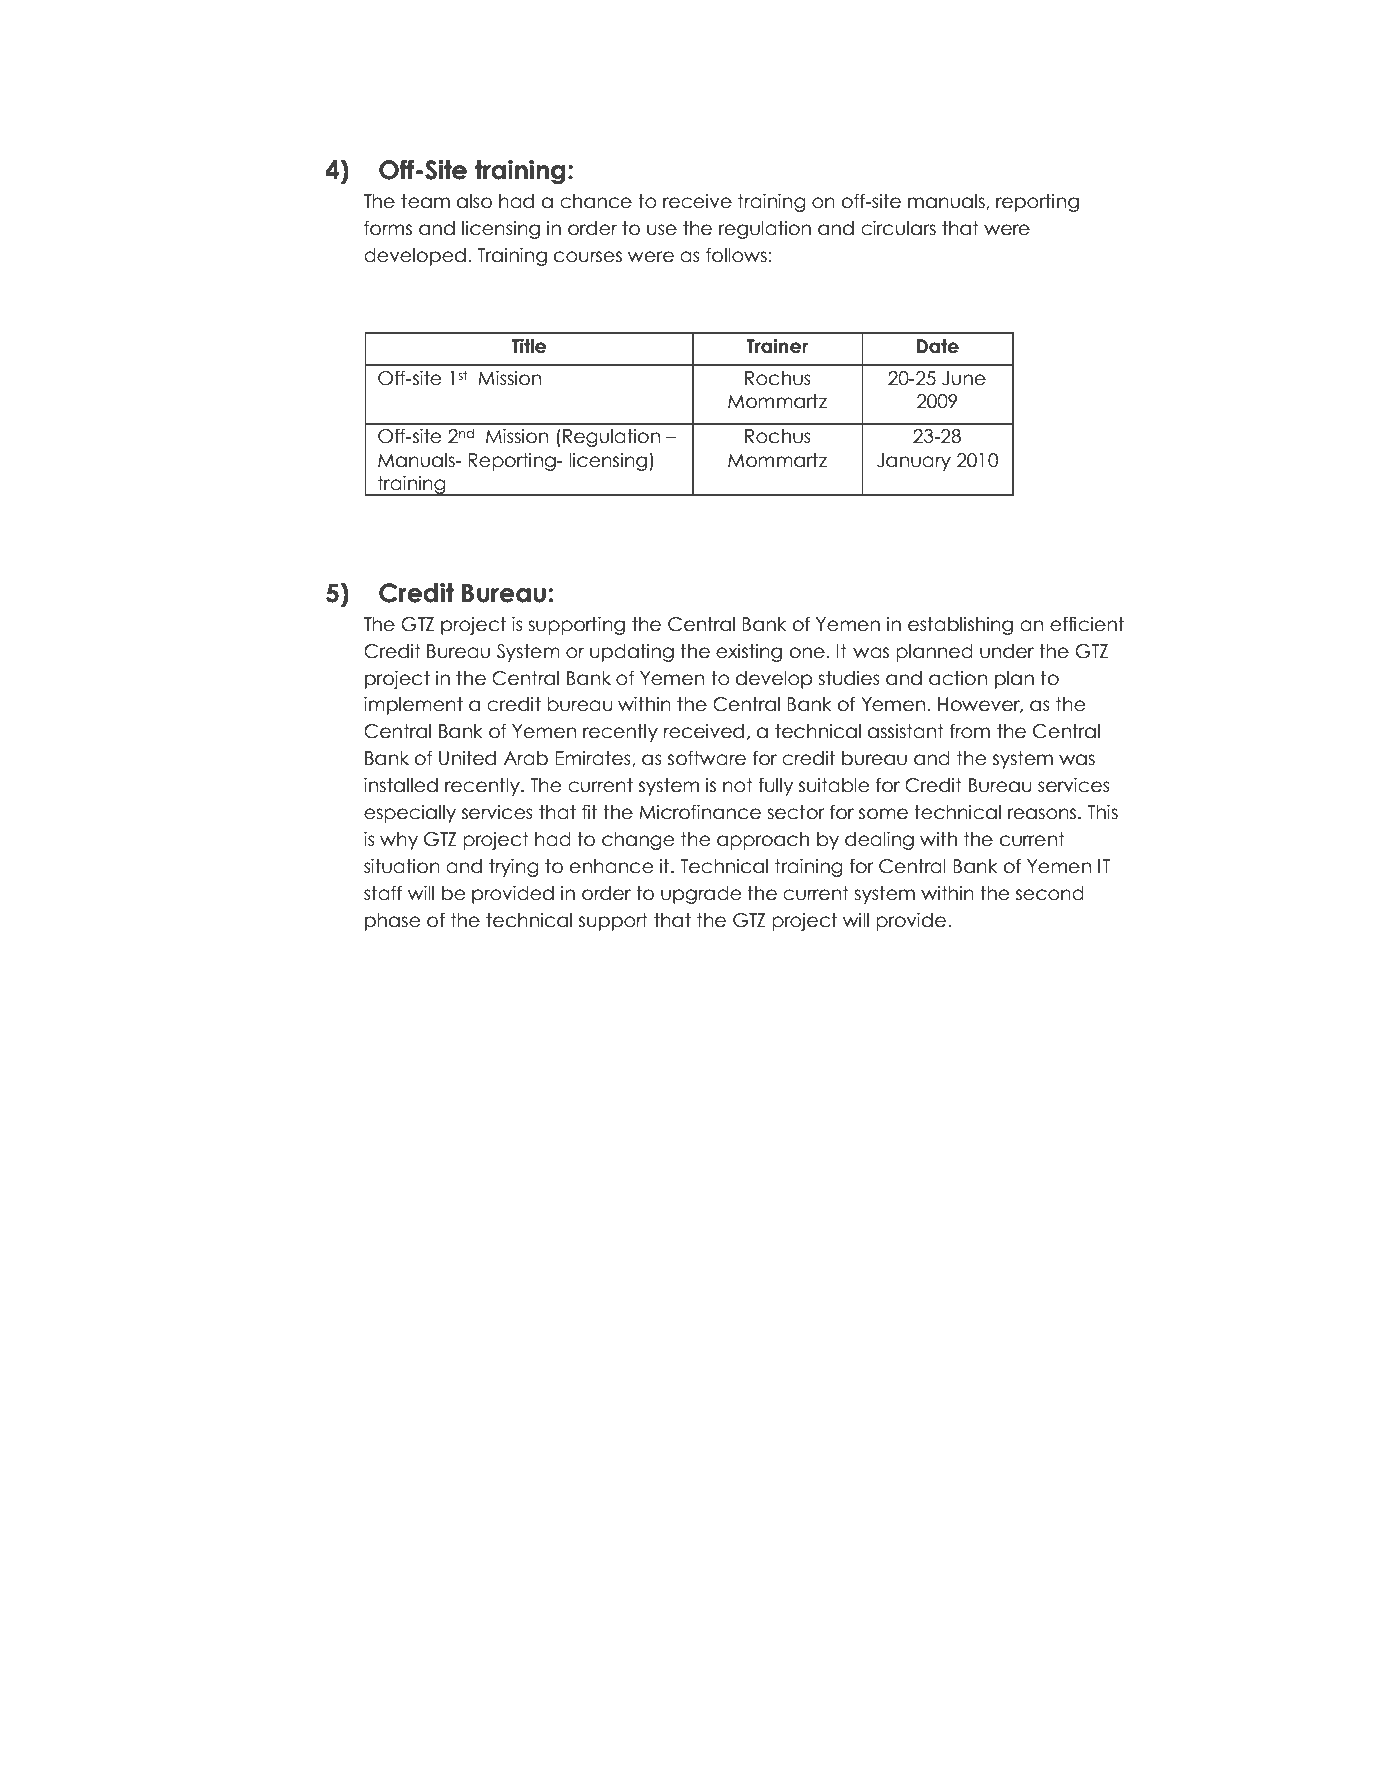 The width and height of the document is (1380, 1786). Describe the element at coordinates (467, 758) in the document. I see `United` at that location.
